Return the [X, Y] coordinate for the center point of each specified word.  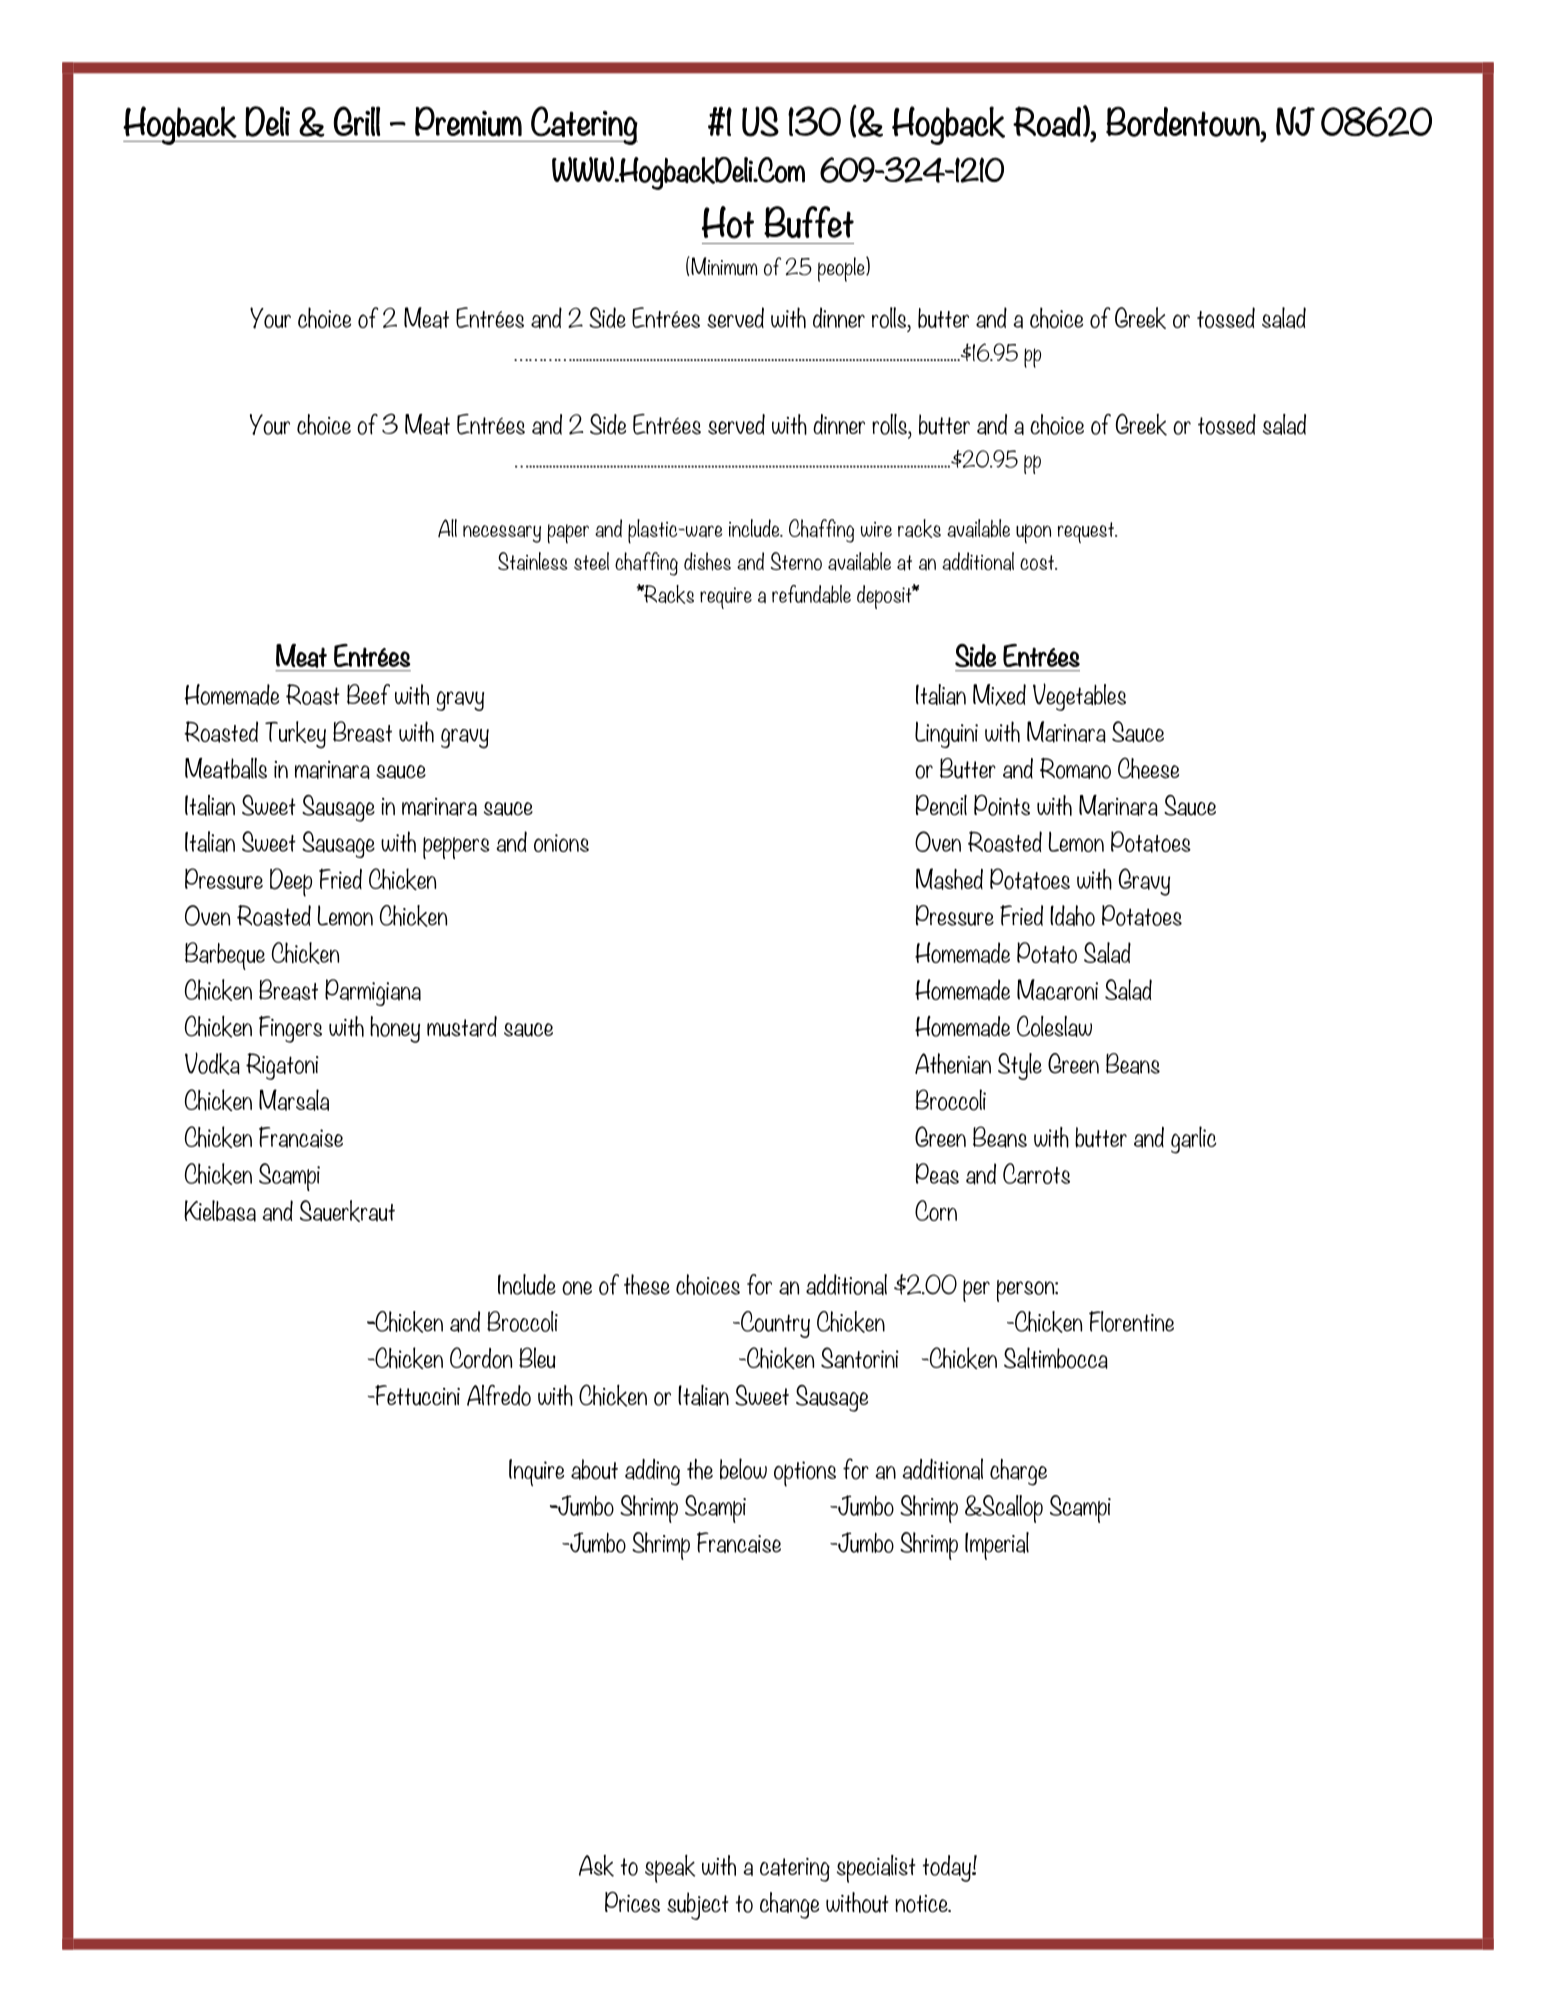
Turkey [295, 735]
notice [922, 1904]
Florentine [1131, 1321]
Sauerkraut [347, 1211]
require [726, 598]
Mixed [999, 695]
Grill [356, 121]
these [647, 1284]
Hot [728, 222]
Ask [596, 1866]
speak [670, 1868]
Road [1047, 121]
